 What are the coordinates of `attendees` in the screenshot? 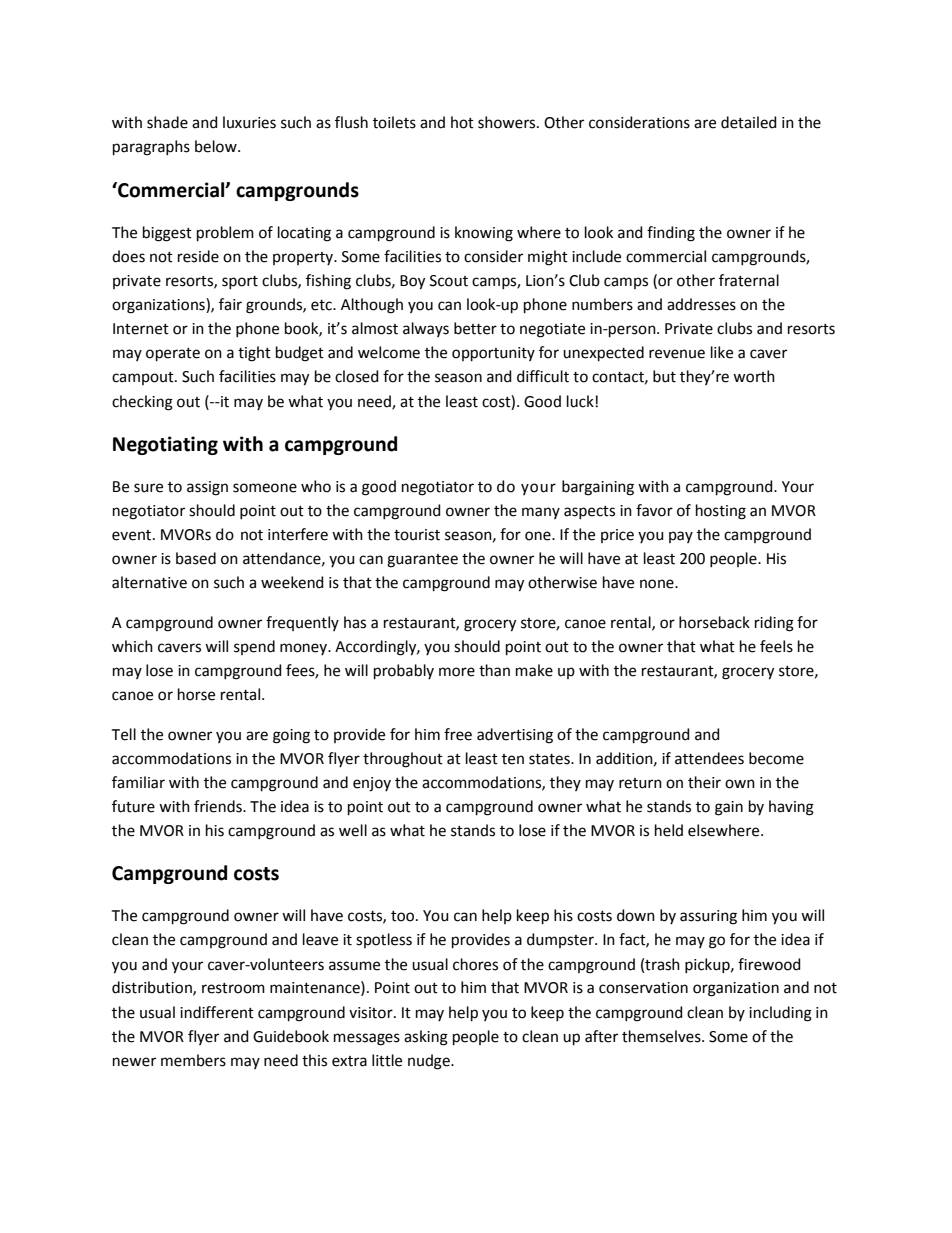 It's located at (709, 758).
